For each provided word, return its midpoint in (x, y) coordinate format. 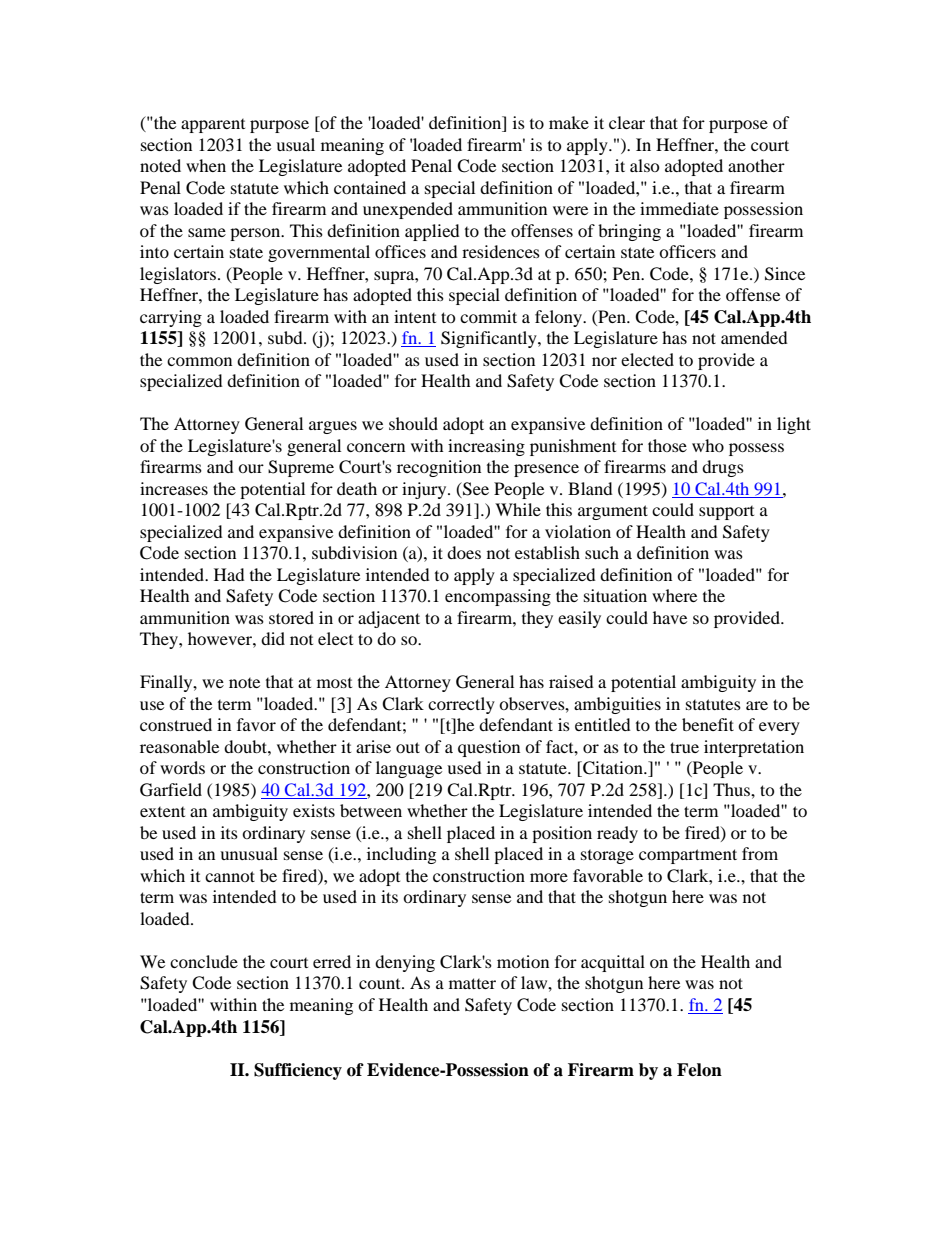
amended (754, 337)
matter (472, 983)
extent (162, 812)
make (569, 122)
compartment (688, 856)
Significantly (490, 339)
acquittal (613, 963)
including (401, 855)
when (206, 165)
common (199, 361)
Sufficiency (298, 1071)
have (670, 617)
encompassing (498, 597)
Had (229, 574)
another (756, 165)
